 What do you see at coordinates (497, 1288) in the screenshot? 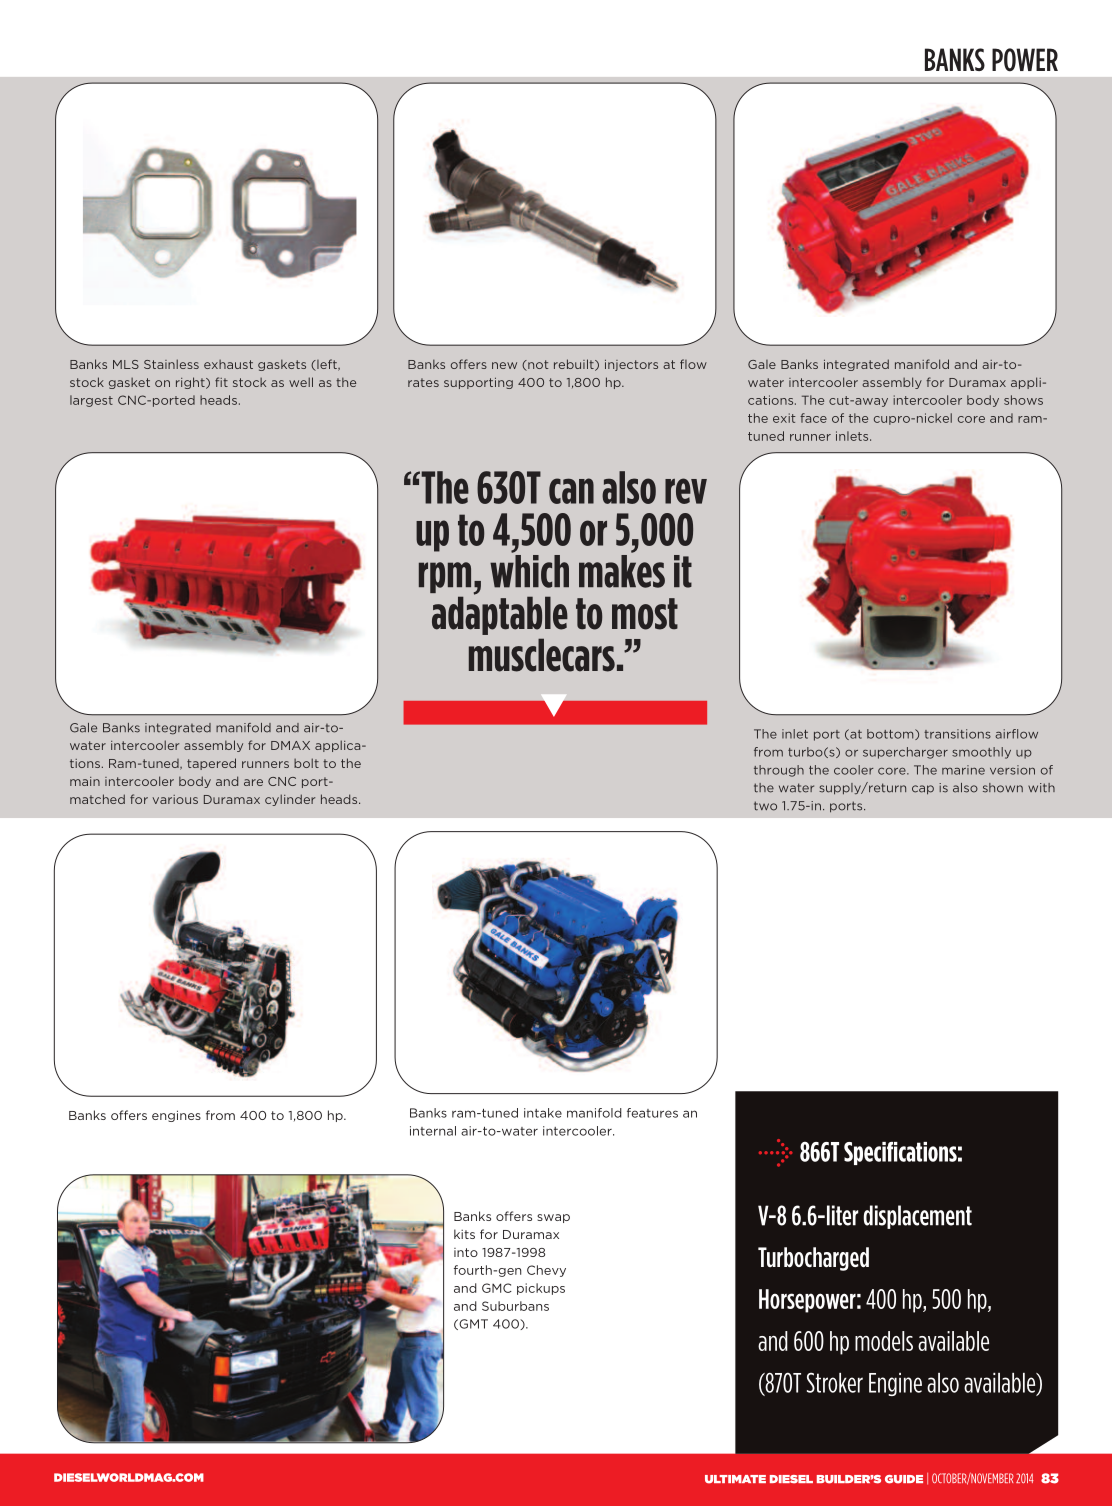
I see `GMC` at bounding box center [497, 1288].
